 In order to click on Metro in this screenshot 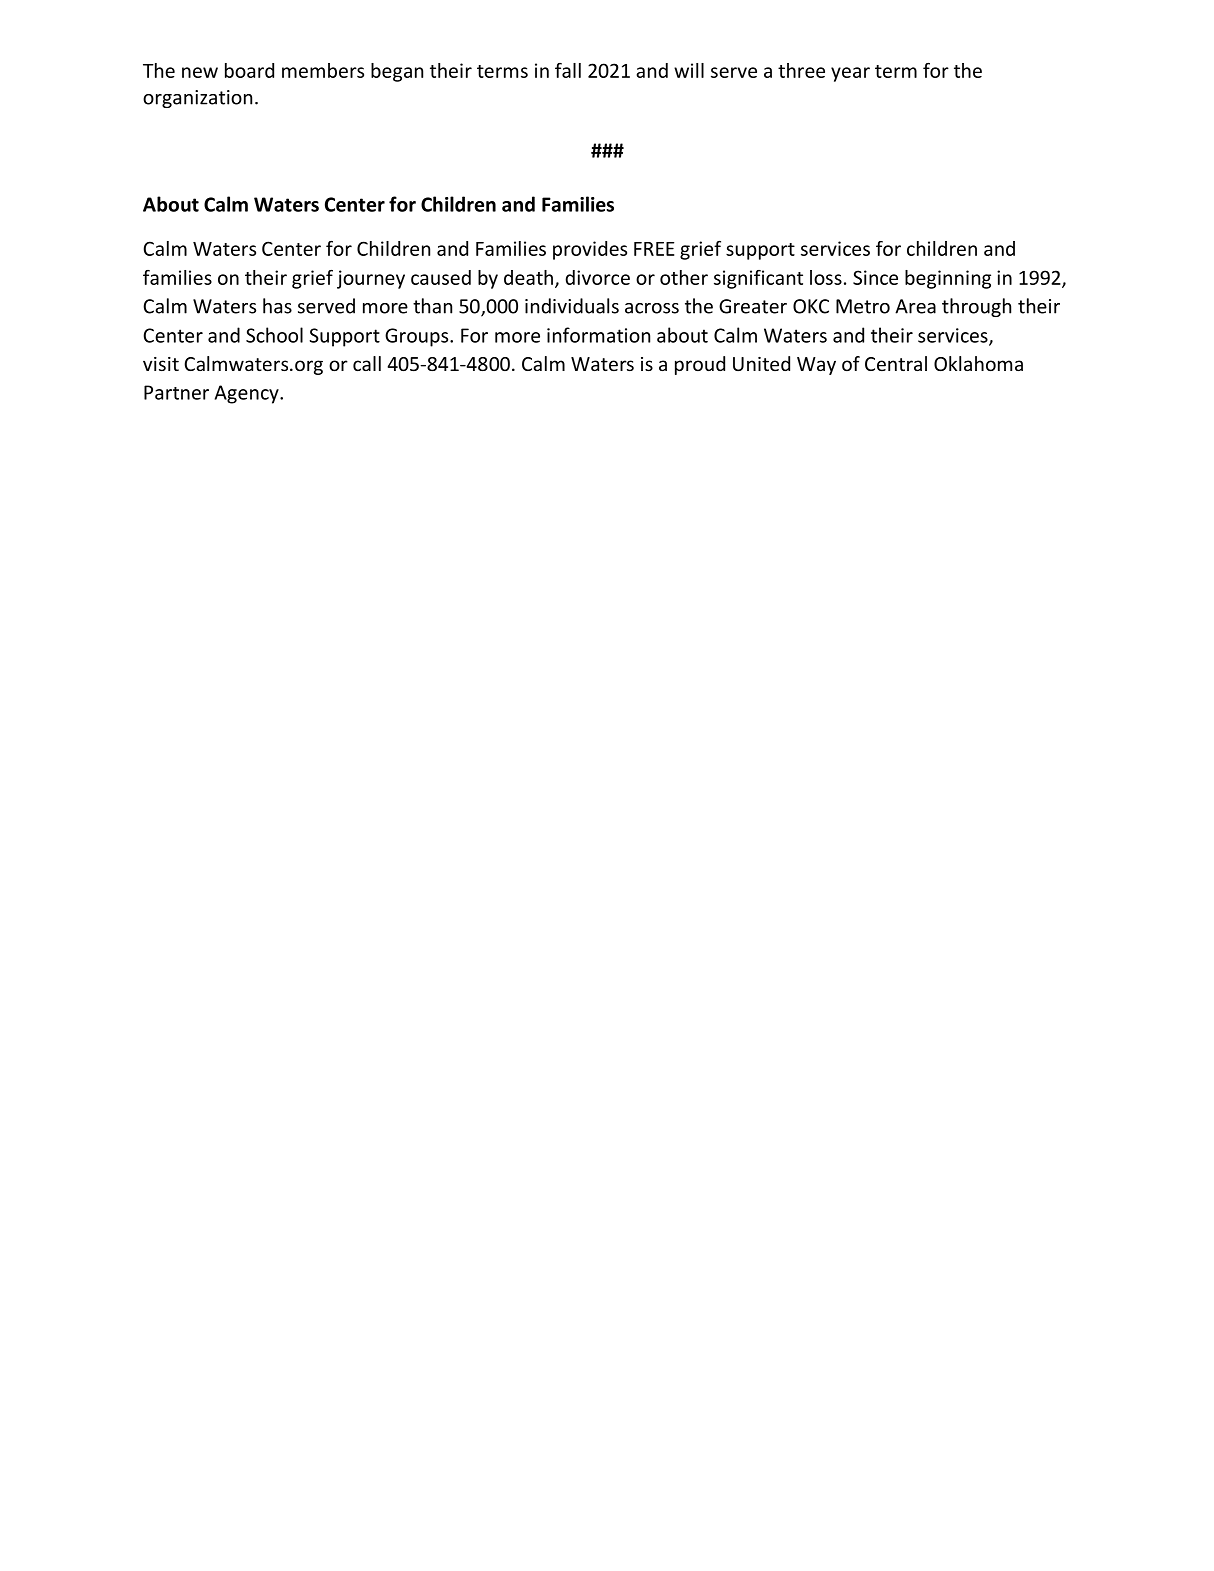, I will do `click(863, 306)`.
